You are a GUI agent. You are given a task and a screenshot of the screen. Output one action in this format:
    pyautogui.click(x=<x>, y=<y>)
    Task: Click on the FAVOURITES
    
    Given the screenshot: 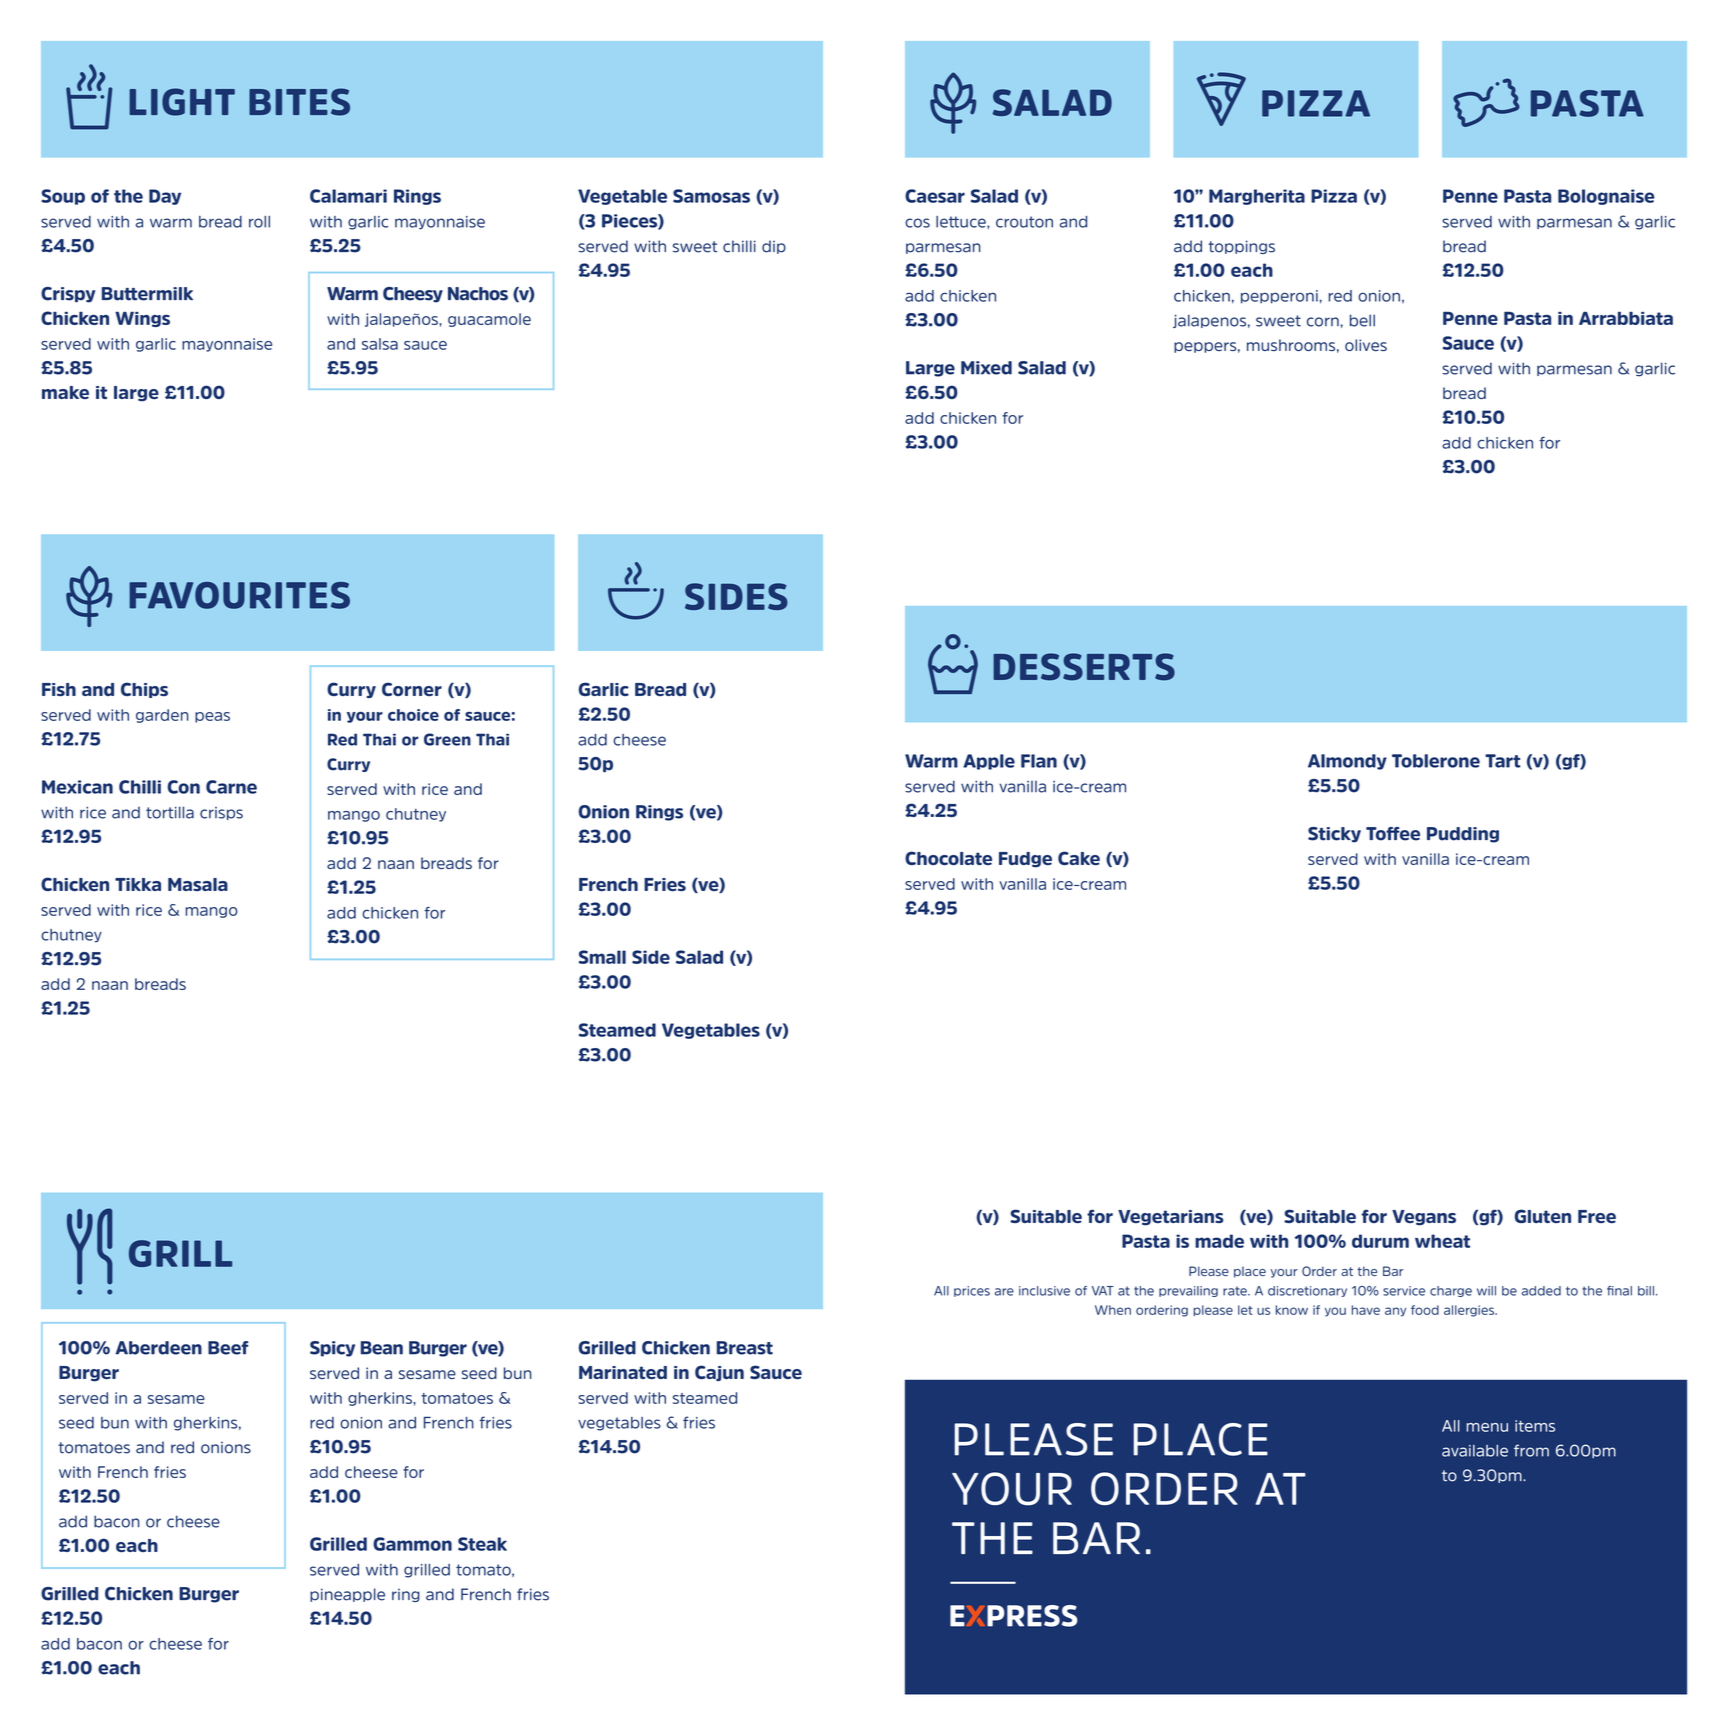 What is the action you would take?
    pyautogui.click(x=239, y=595)
